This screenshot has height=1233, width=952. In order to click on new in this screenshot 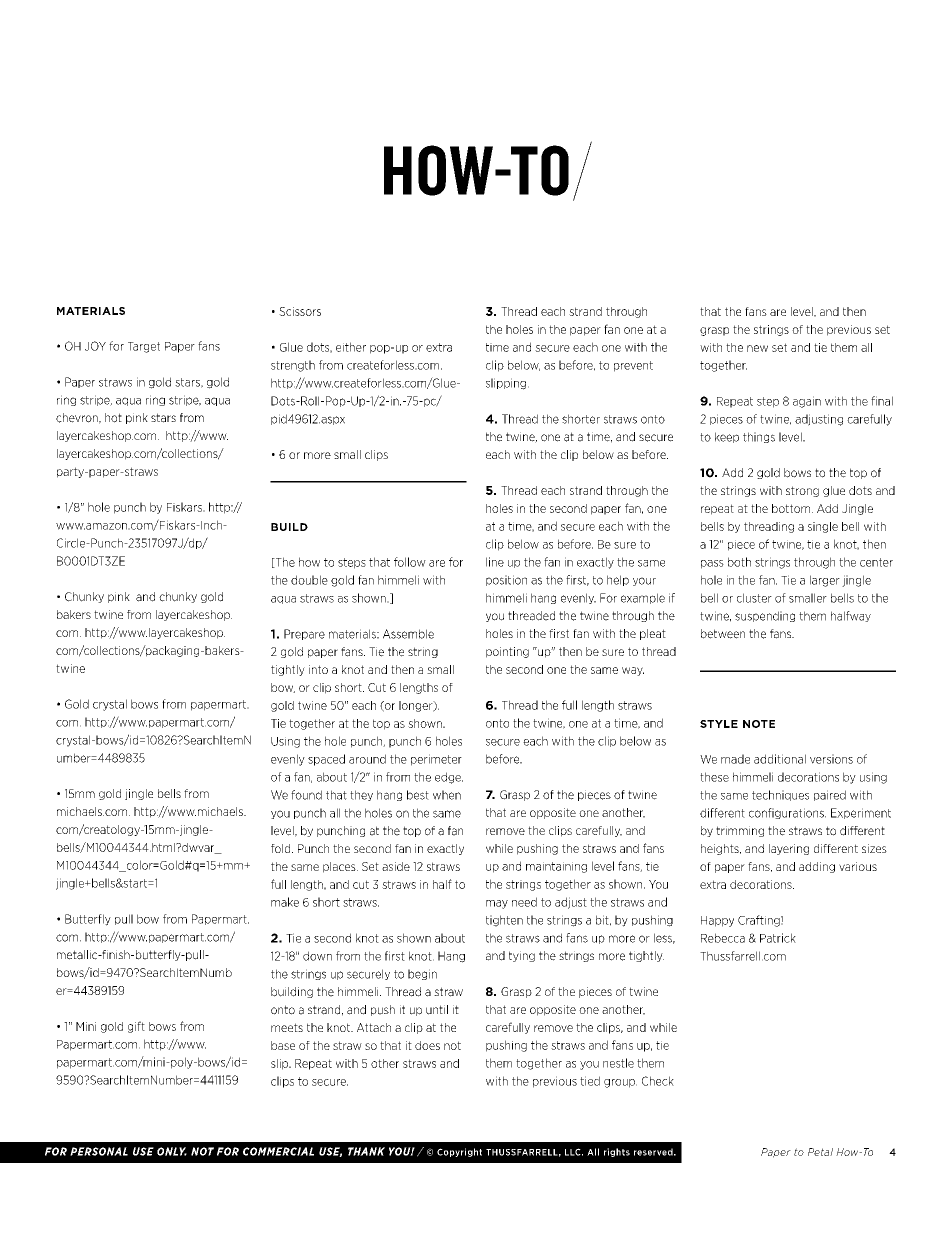, I will do `click(757, 348)`.
